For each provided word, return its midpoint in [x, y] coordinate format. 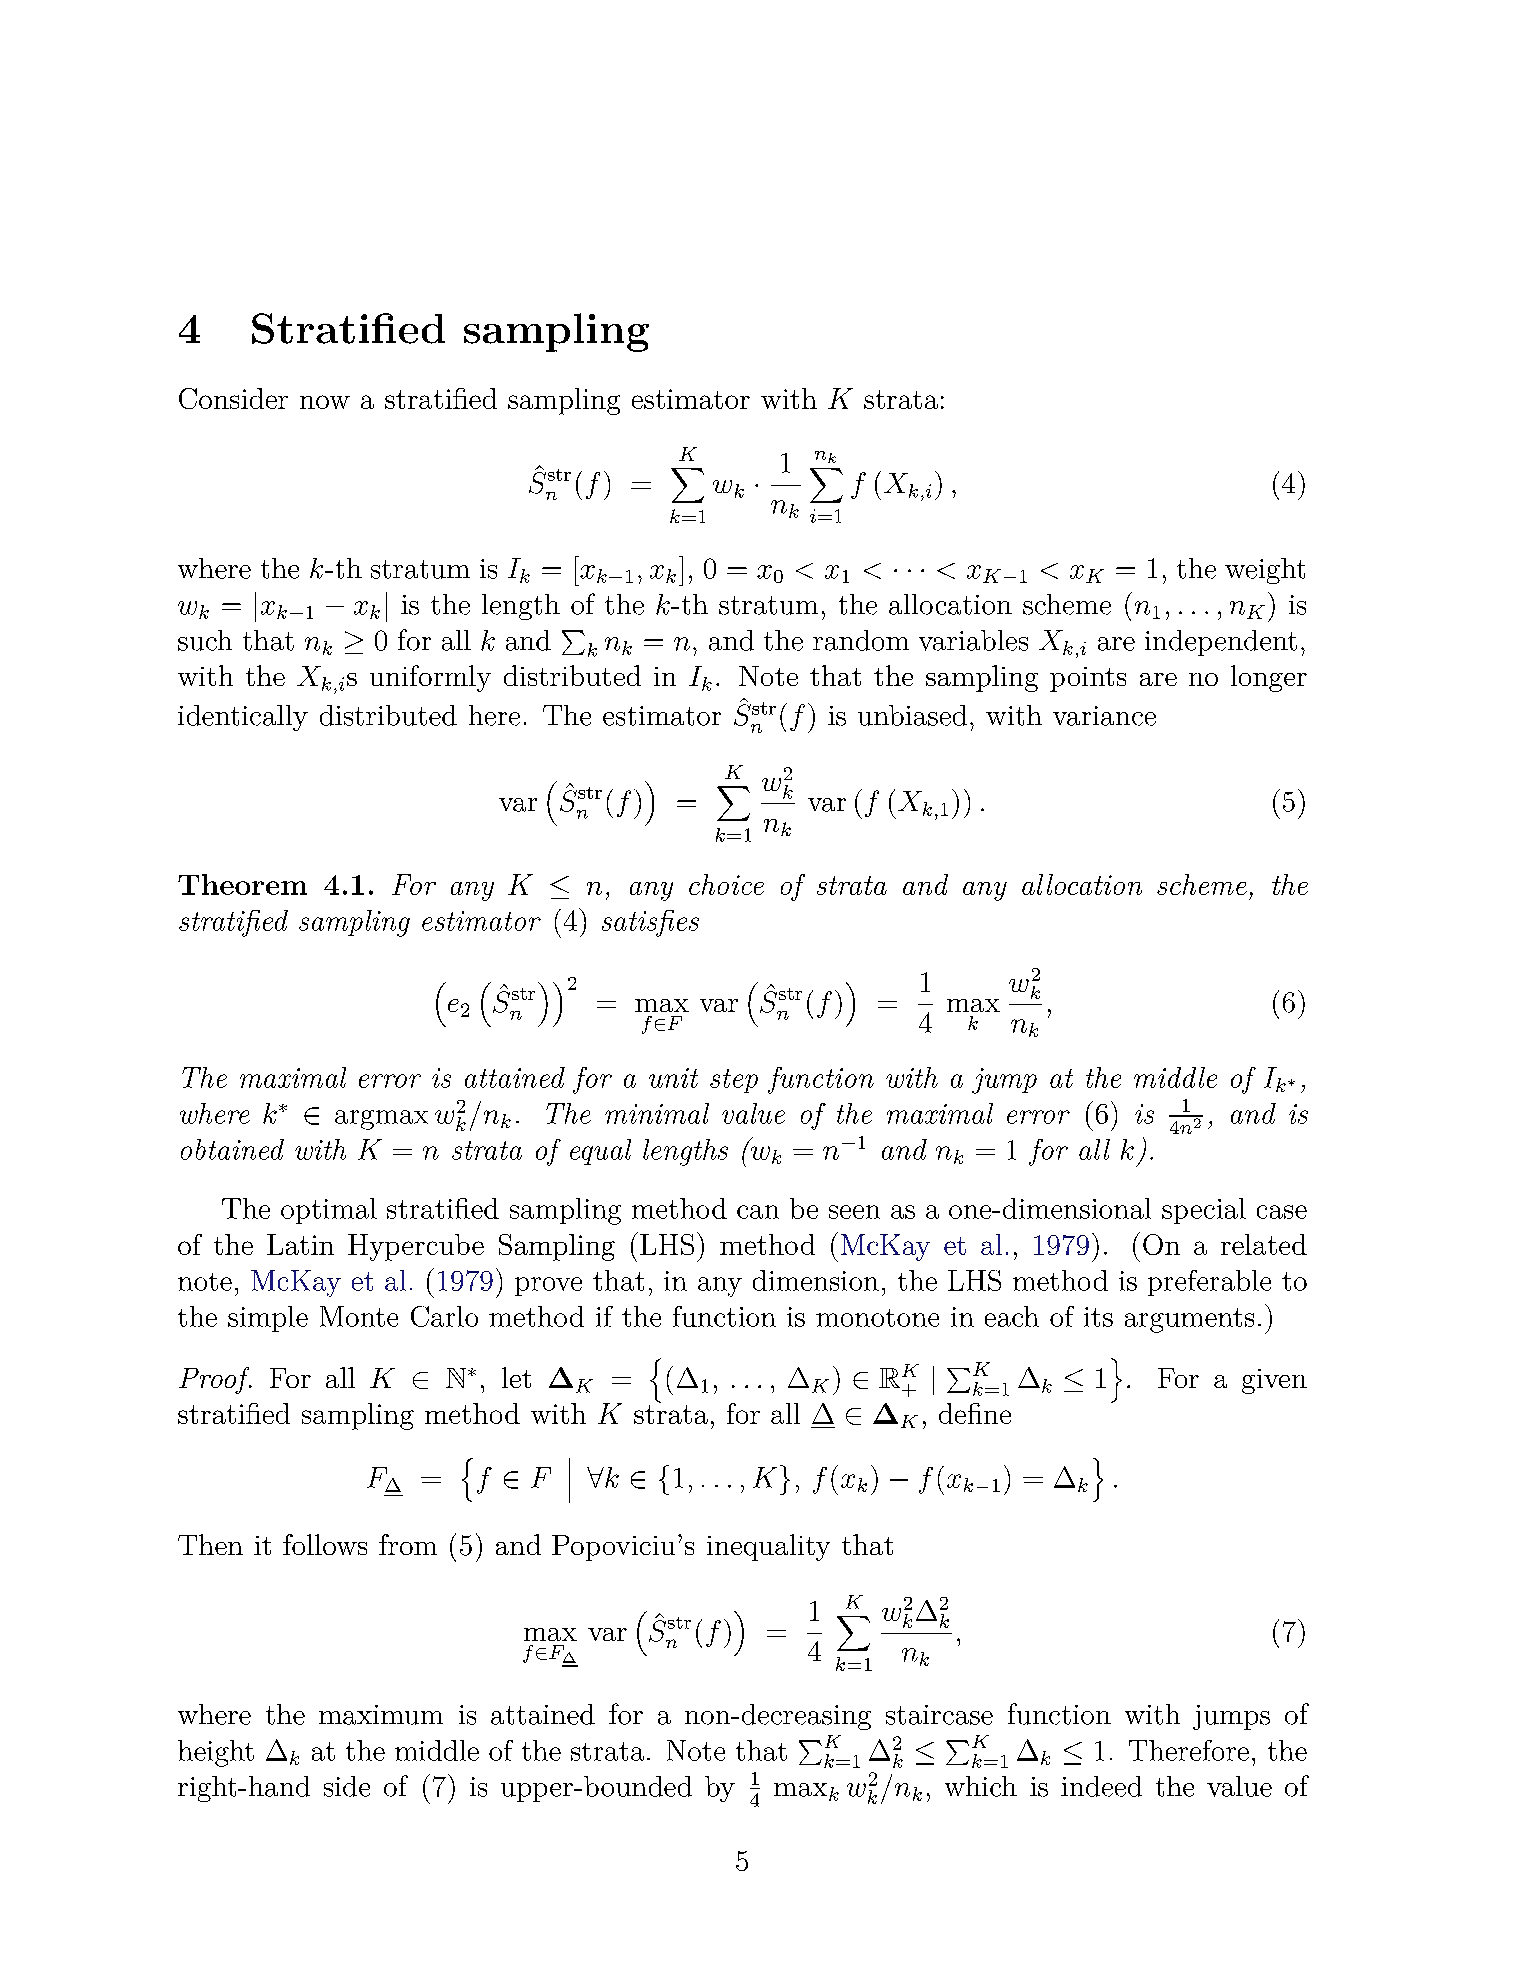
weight [1265, 571]
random [861, 640]
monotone [877, 1318]
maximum [381, 1715]
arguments [1189, 1320]
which [981, 1786]
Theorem [242, 884]
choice [726, 884]
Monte [359, 1316]
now [325, 402]
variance [1104, 716]
